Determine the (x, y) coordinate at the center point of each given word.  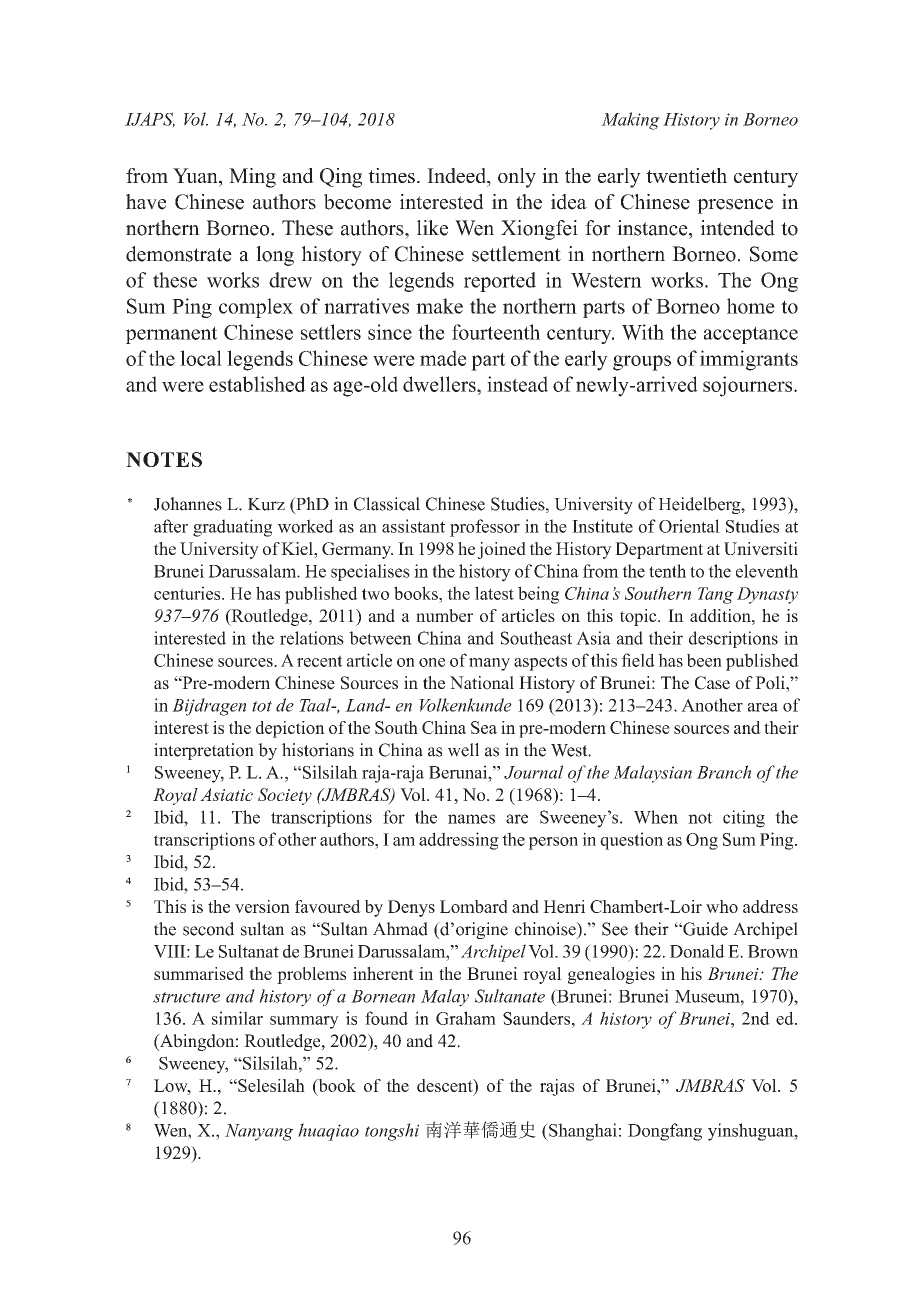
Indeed (458, 177)
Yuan (196, 177)
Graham (466, 1018)
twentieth (686, 175)
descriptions (733, 639)
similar (237, 1018)
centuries (188, 593)
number (444, 615)
